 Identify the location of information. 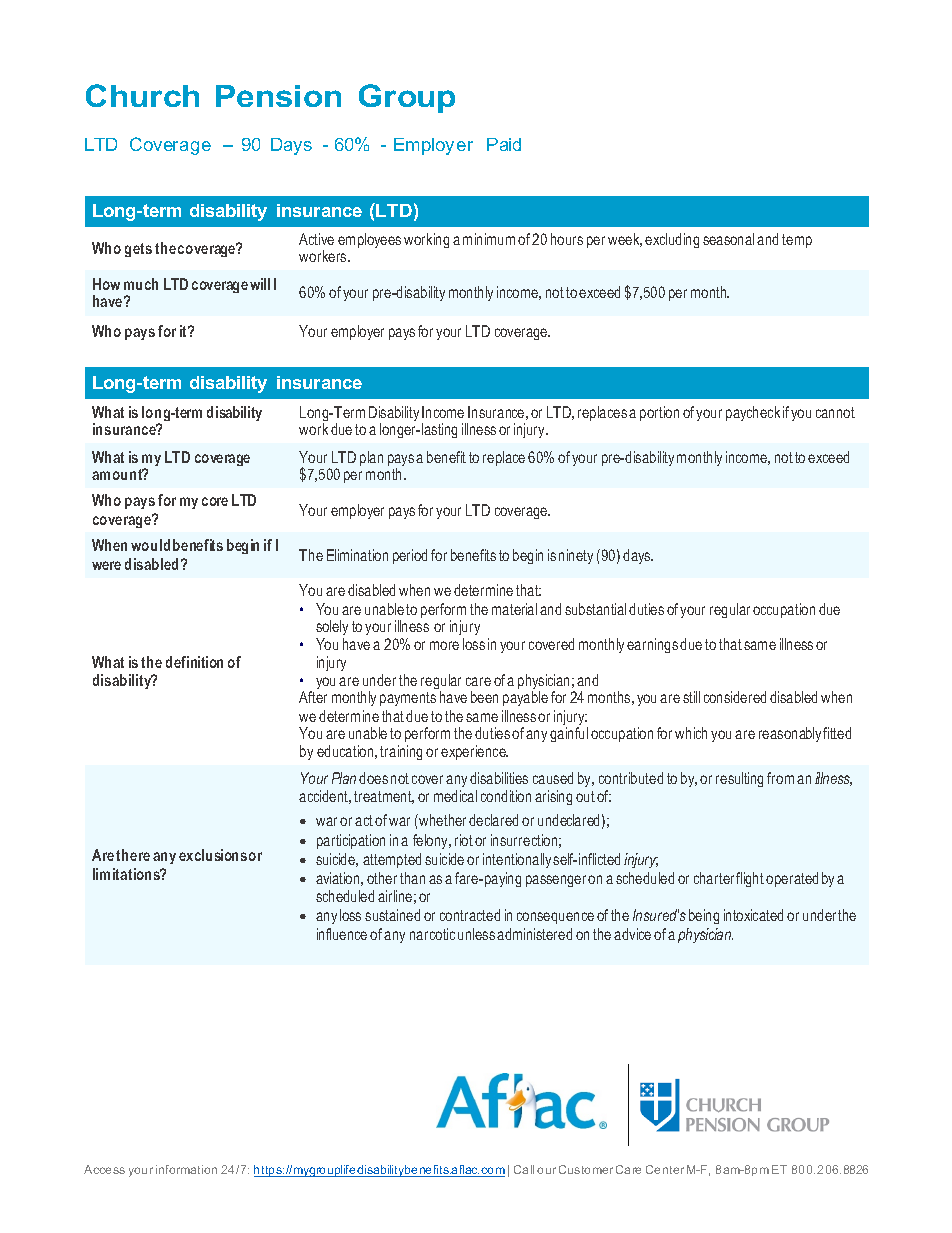
(186, 1169).
